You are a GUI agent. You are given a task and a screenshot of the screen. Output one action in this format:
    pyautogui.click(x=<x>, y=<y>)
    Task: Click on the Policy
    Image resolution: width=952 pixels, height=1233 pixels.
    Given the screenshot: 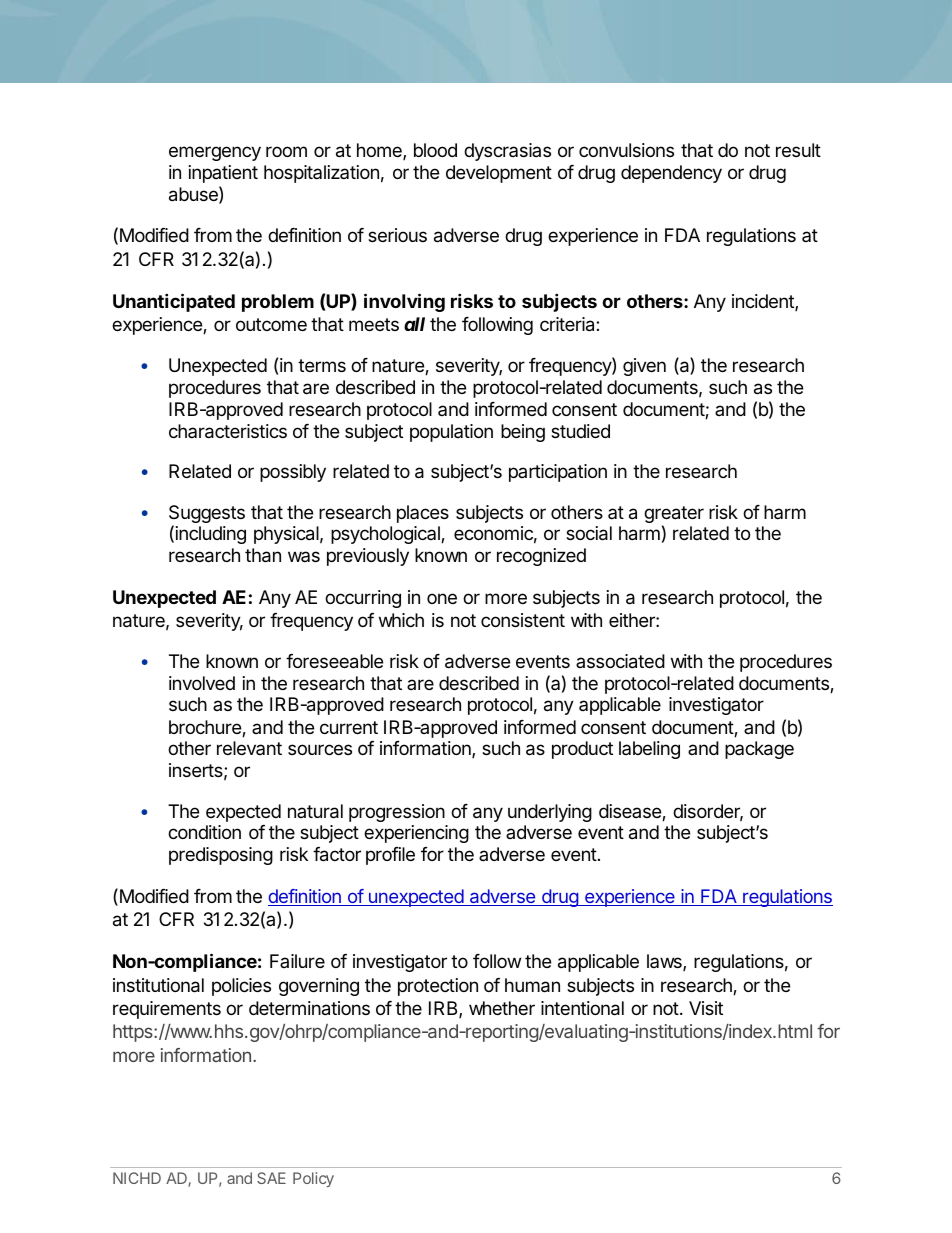 What is the action you would take?
    pyautogui.click(x=313, y=1179)
